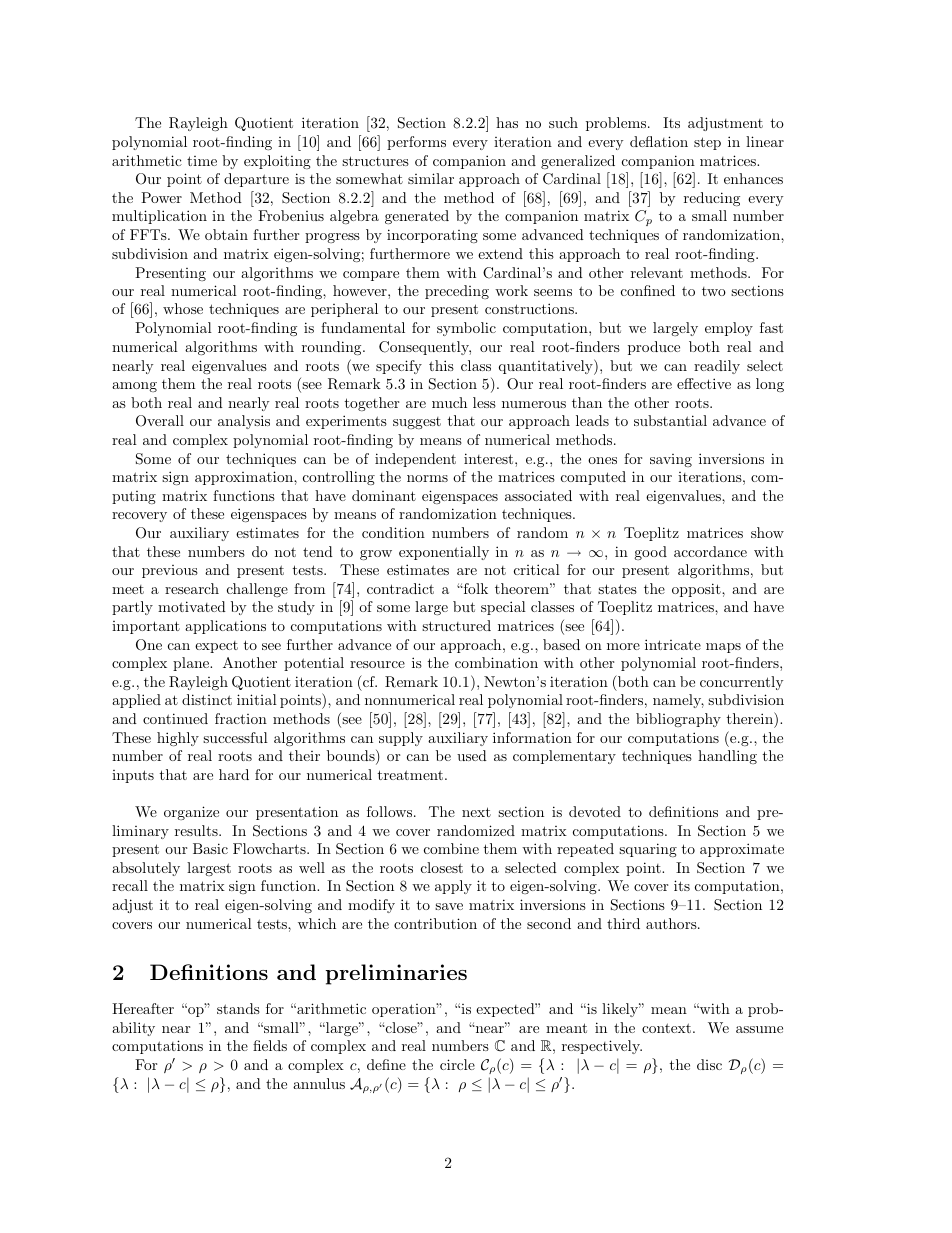 This image has height=1233, width=952. Describe the element at coordinates (707, 143) in the image. I see `step` at that location.
